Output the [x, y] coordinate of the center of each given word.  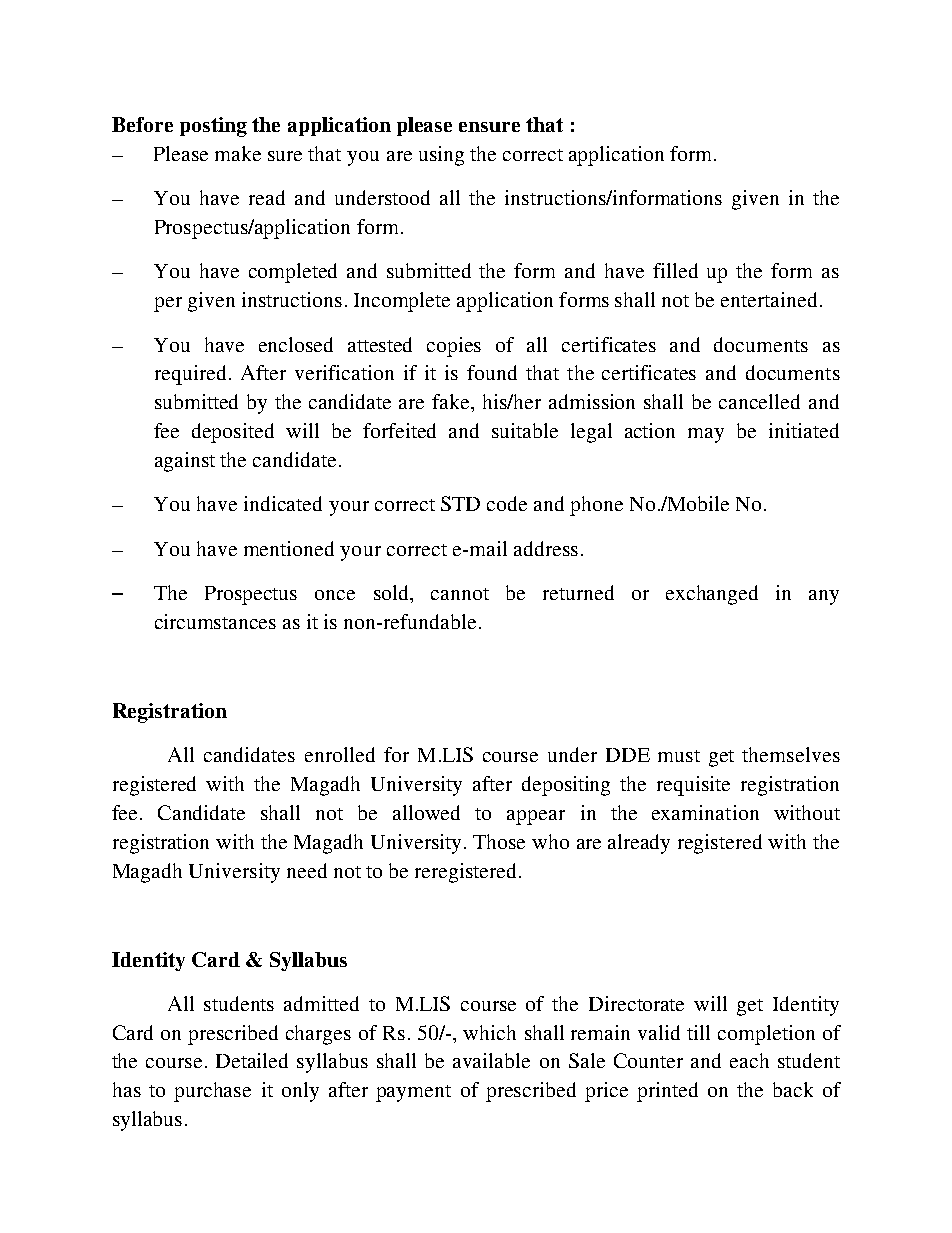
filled [675, 270]
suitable [525, 430]
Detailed [252, 1060]
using [441, 156]
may [706, 435]
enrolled [340, 754]
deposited [233, 433]
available [491, 1060]
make [238, 153]
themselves [791, 754]
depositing [566, 786]
